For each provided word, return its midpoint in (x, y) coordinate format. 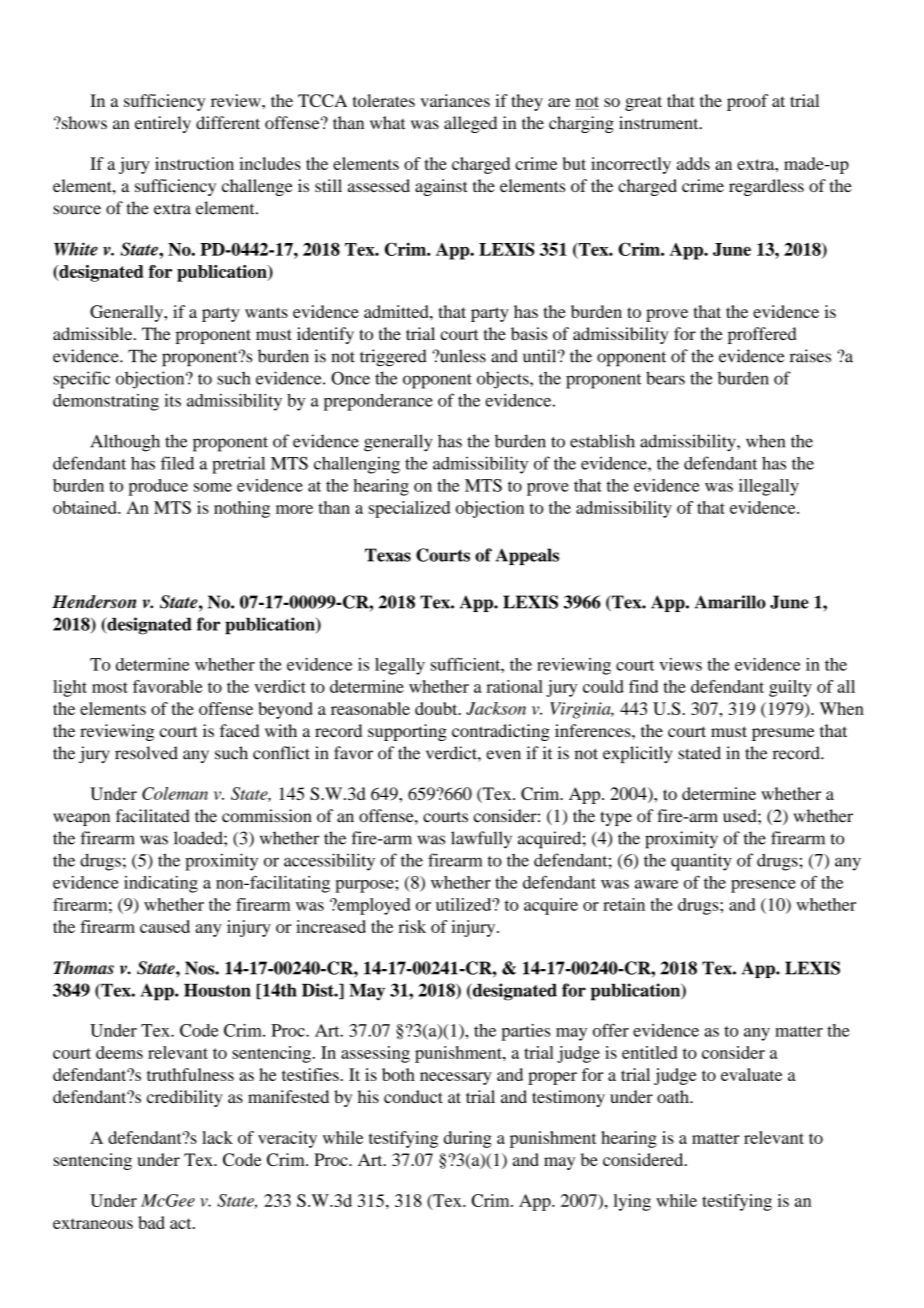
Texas (388, 555)
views (680, 664)
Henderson (94, 602)
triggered (393, 358)
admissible (94, 333)
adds (693, 163)
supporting (407, 732)
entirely (163, 124)
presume (783, 734)
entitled (650, 1052)
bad (152, 1222)
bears (665, 378)
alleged (470, 124)
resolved (146, 753)
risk (412, 926)
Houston (217, 990)
